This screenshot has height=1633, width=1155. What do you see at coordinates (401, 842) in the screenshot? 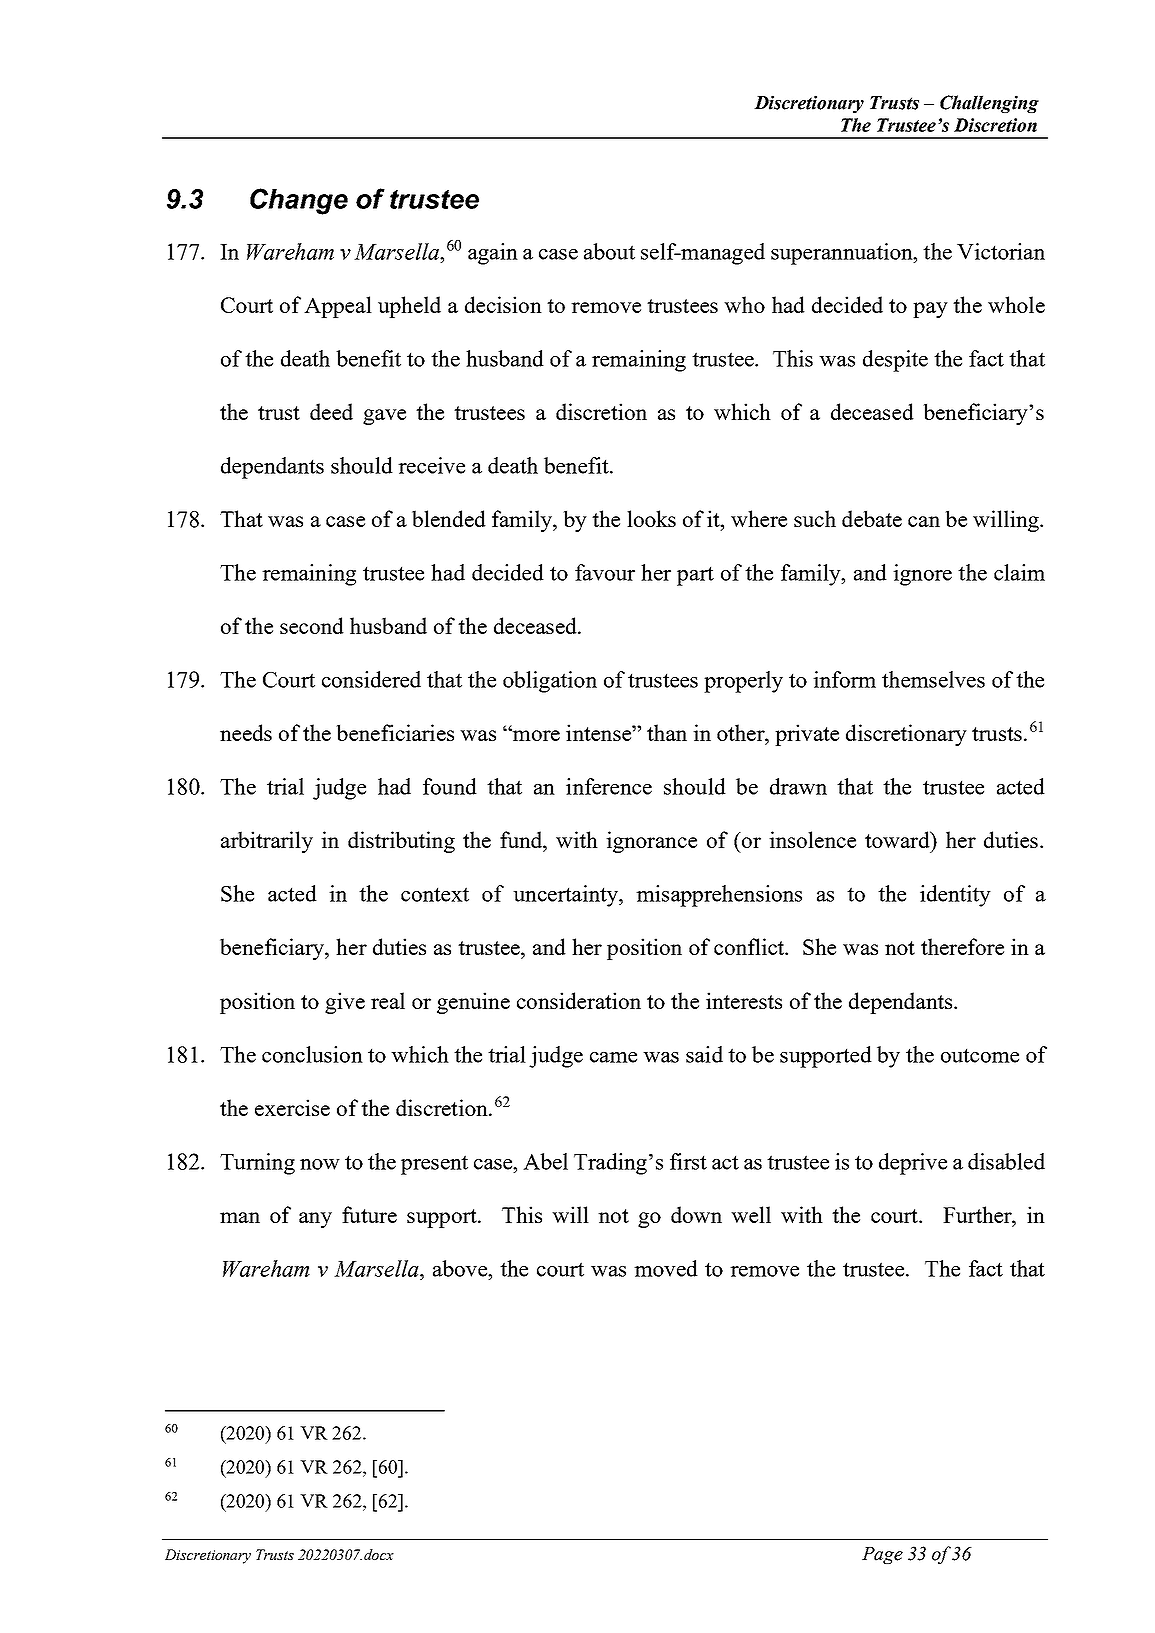
I see `distributing` at bounding box center [401, 842].
